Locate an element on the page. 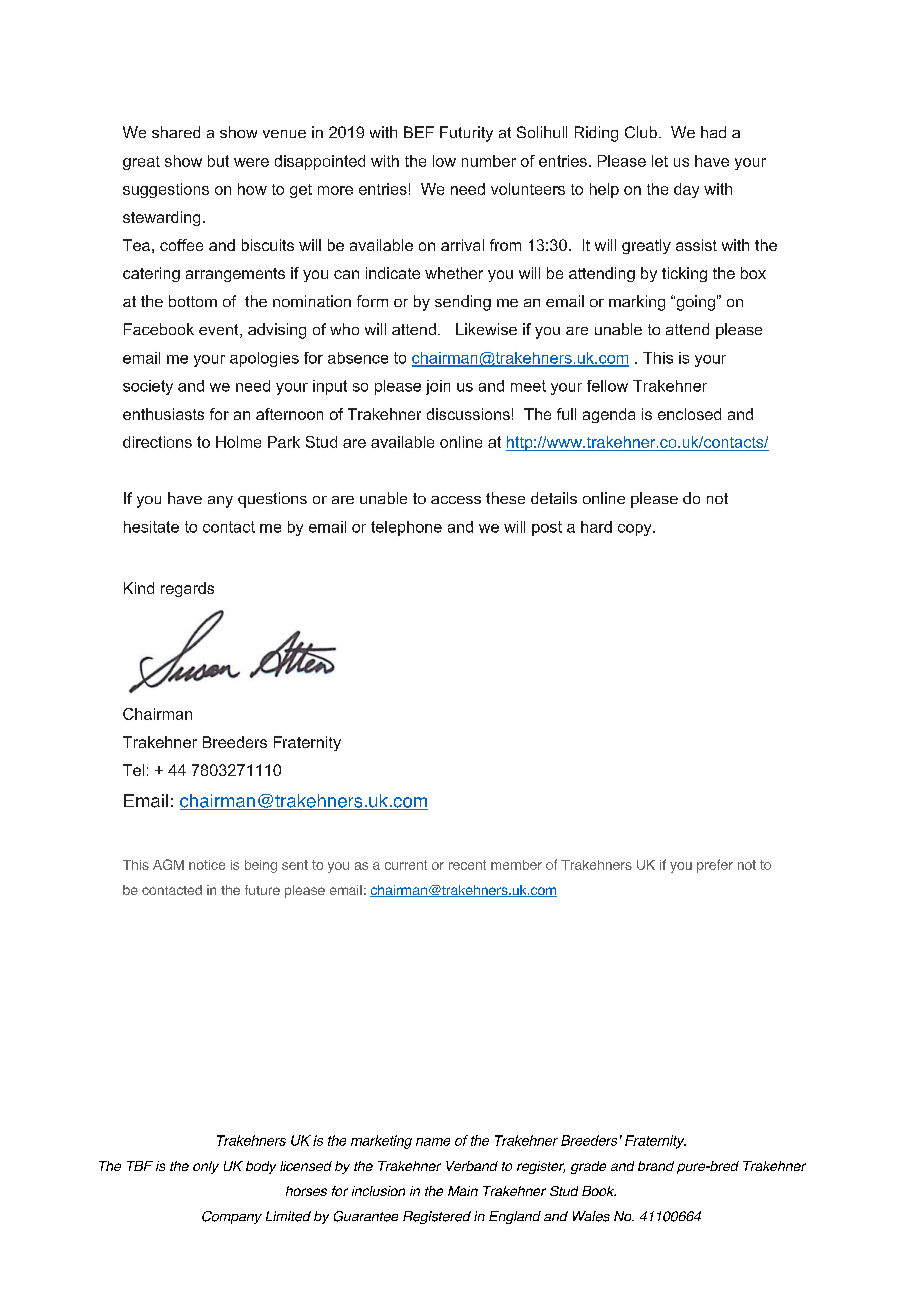  recent is located at coordinates (467, 865).
